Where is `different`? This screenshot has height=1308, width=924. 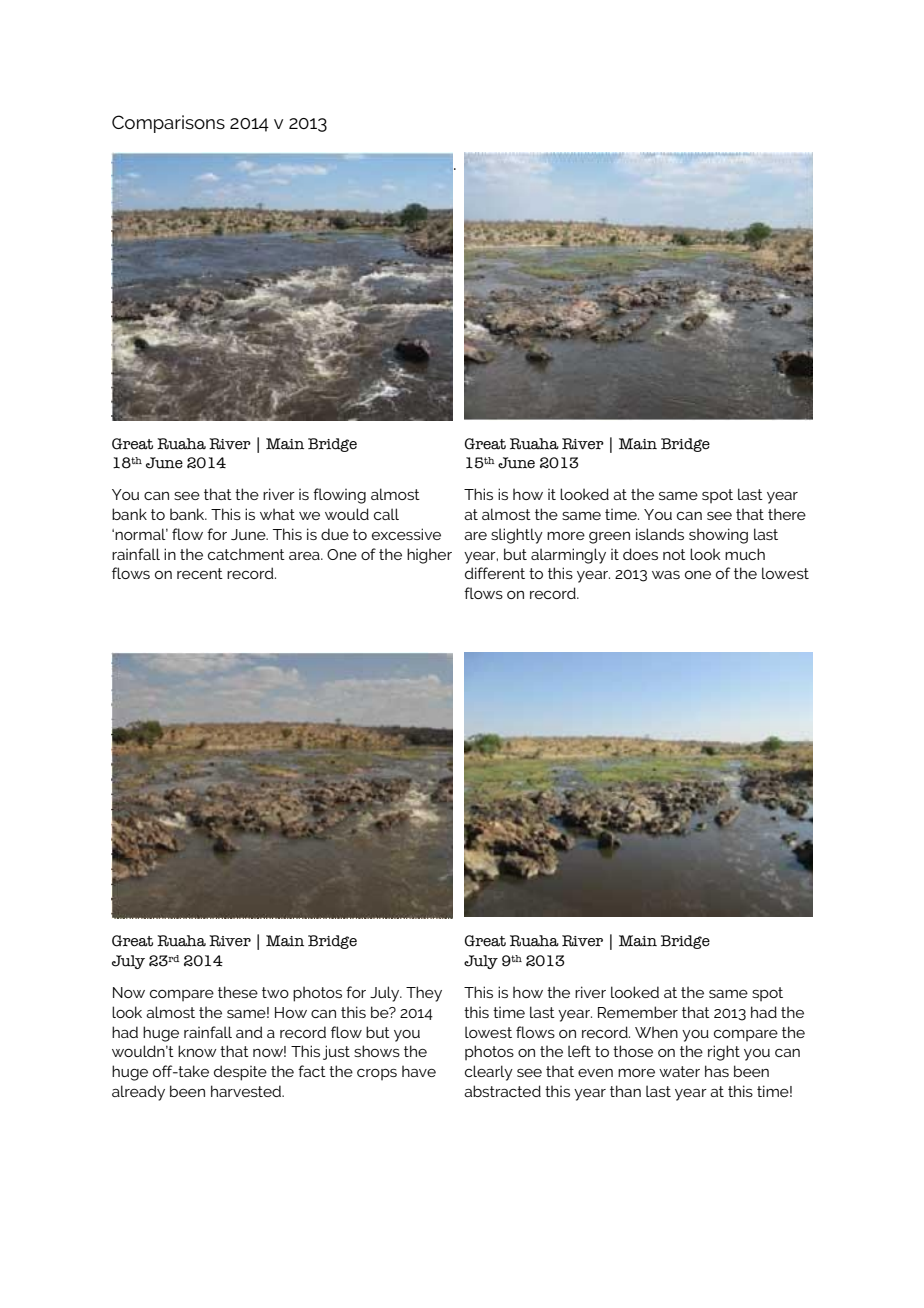
different is located at coordinates (495, 573).
